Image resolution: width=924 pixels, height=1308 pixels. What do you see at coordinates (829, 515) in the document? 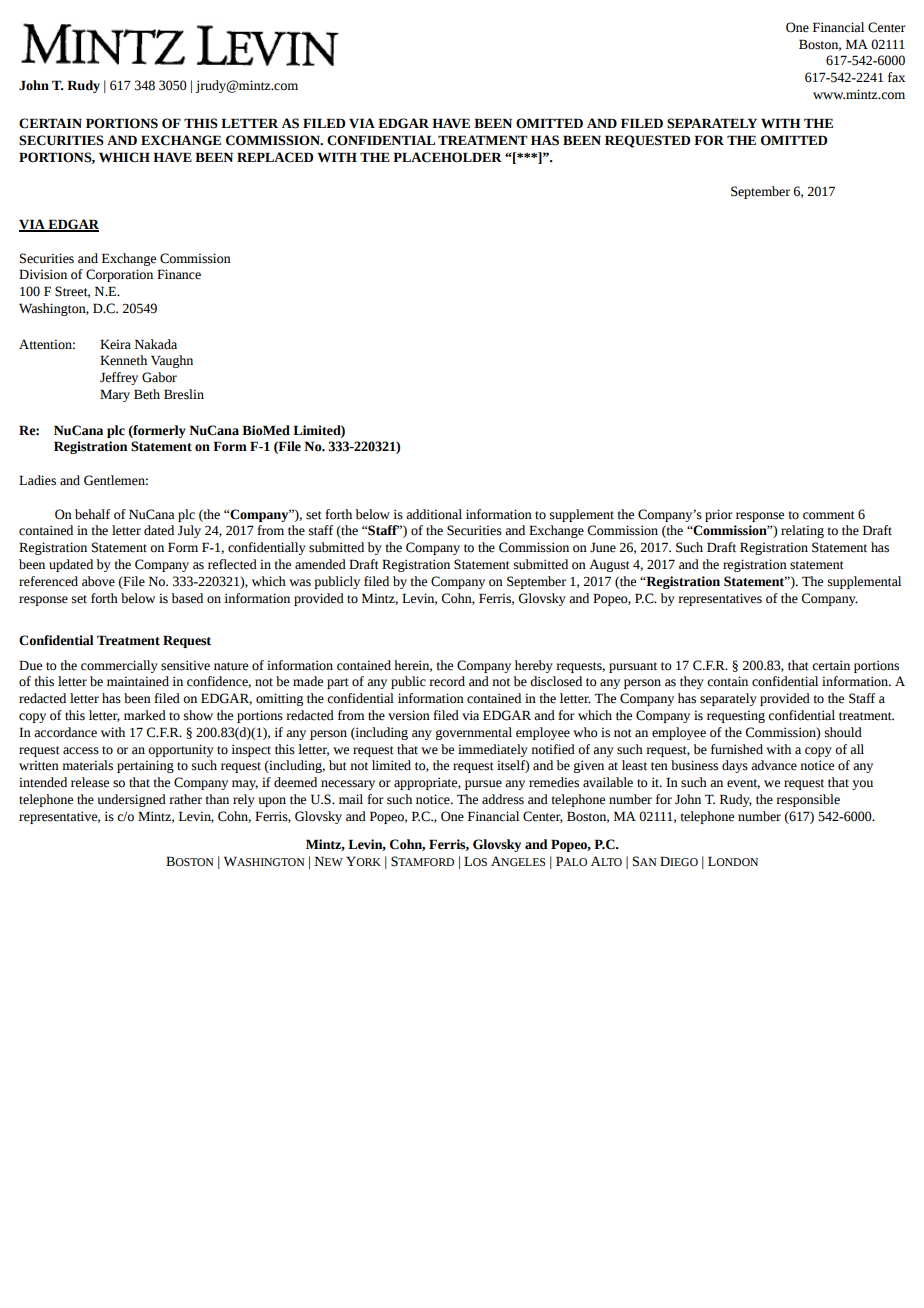
I see `comment` at bounding box center [829, 515].
